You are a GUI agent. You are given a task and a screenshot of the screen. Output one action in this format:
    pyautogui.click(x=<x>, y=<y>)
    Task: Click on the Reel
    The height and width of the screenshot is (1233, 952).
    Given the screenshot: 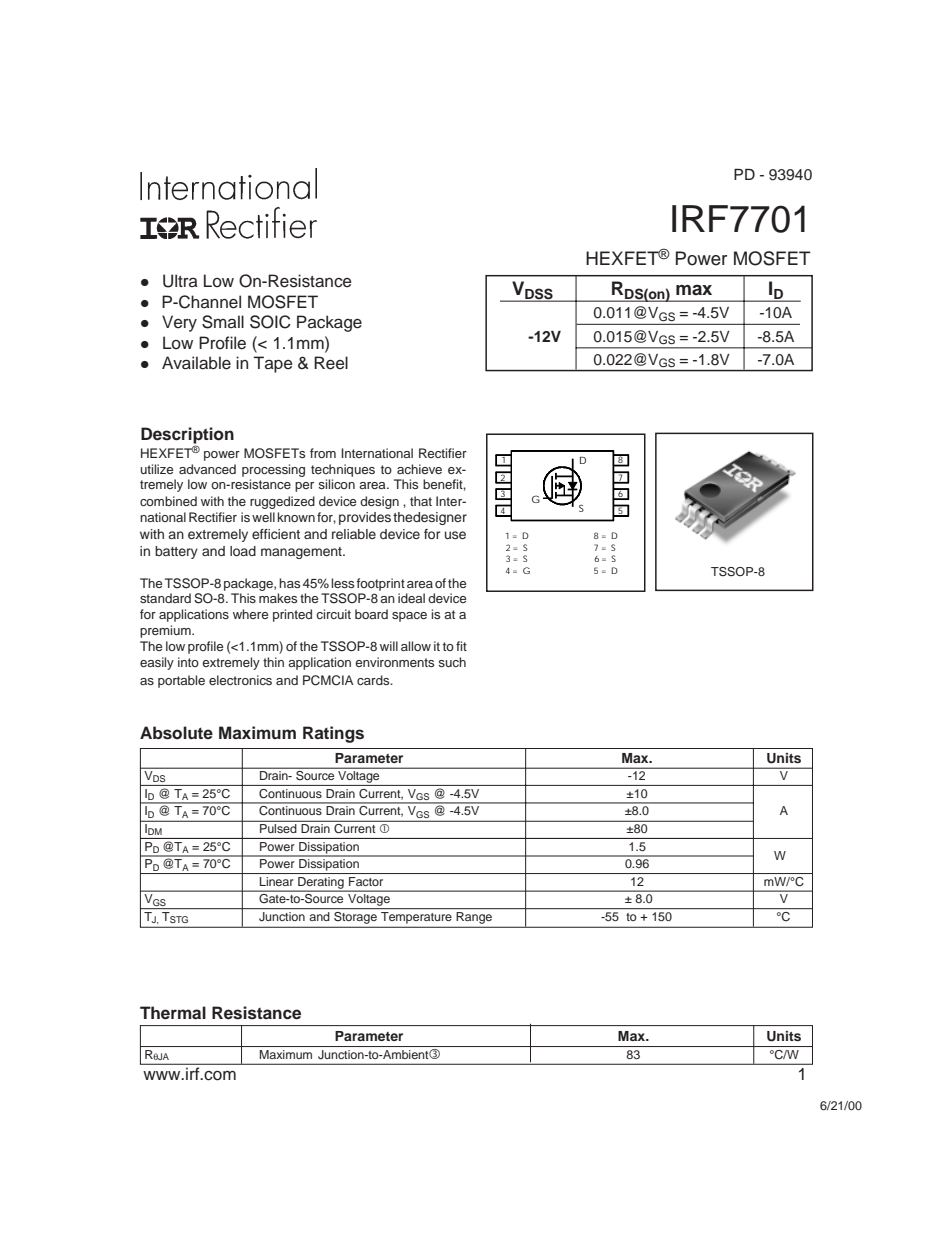 What is the action you would take?
    pyautogui.click(x=331, y=363)
